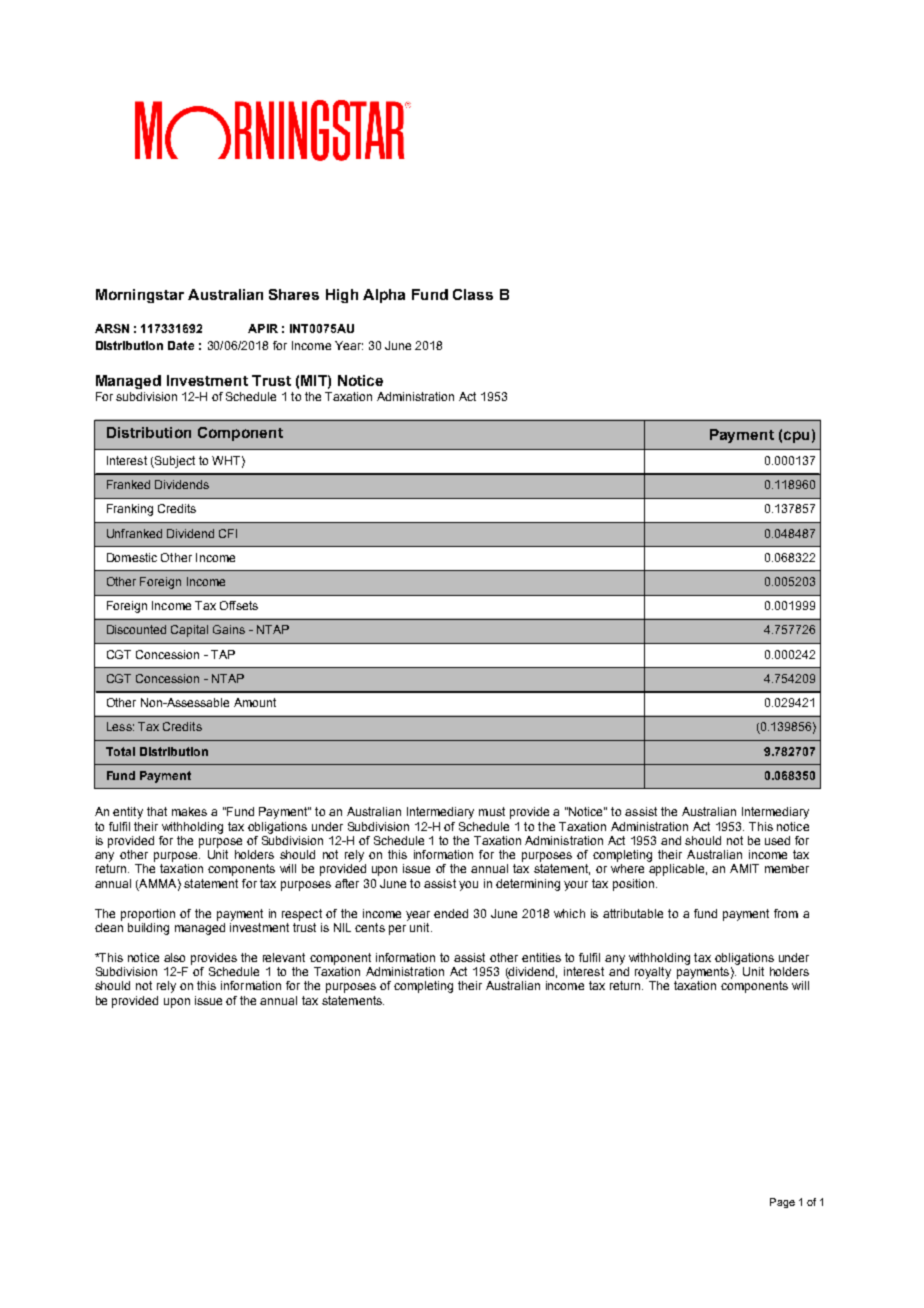 The image size is (924, 1308). I want to click on also, so click(174, 957).
